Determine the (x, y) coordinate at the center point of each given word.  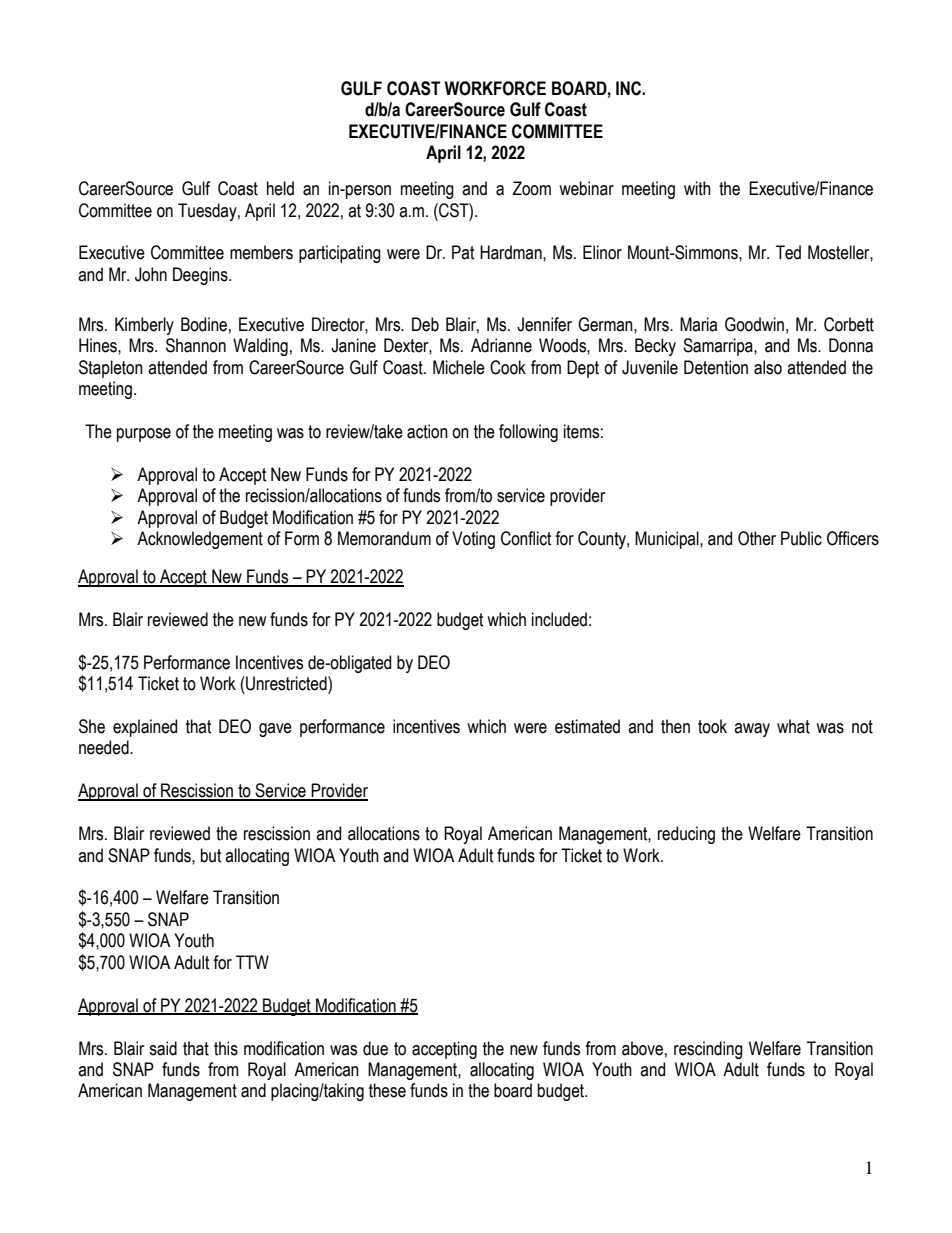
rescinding (708, 1050)
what (793, 726)
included (559, 619)
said (163, 1048)
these (387, 1090)
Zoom (532, 188)
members (261, 252)
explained (145, 728)
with (697, 188)
